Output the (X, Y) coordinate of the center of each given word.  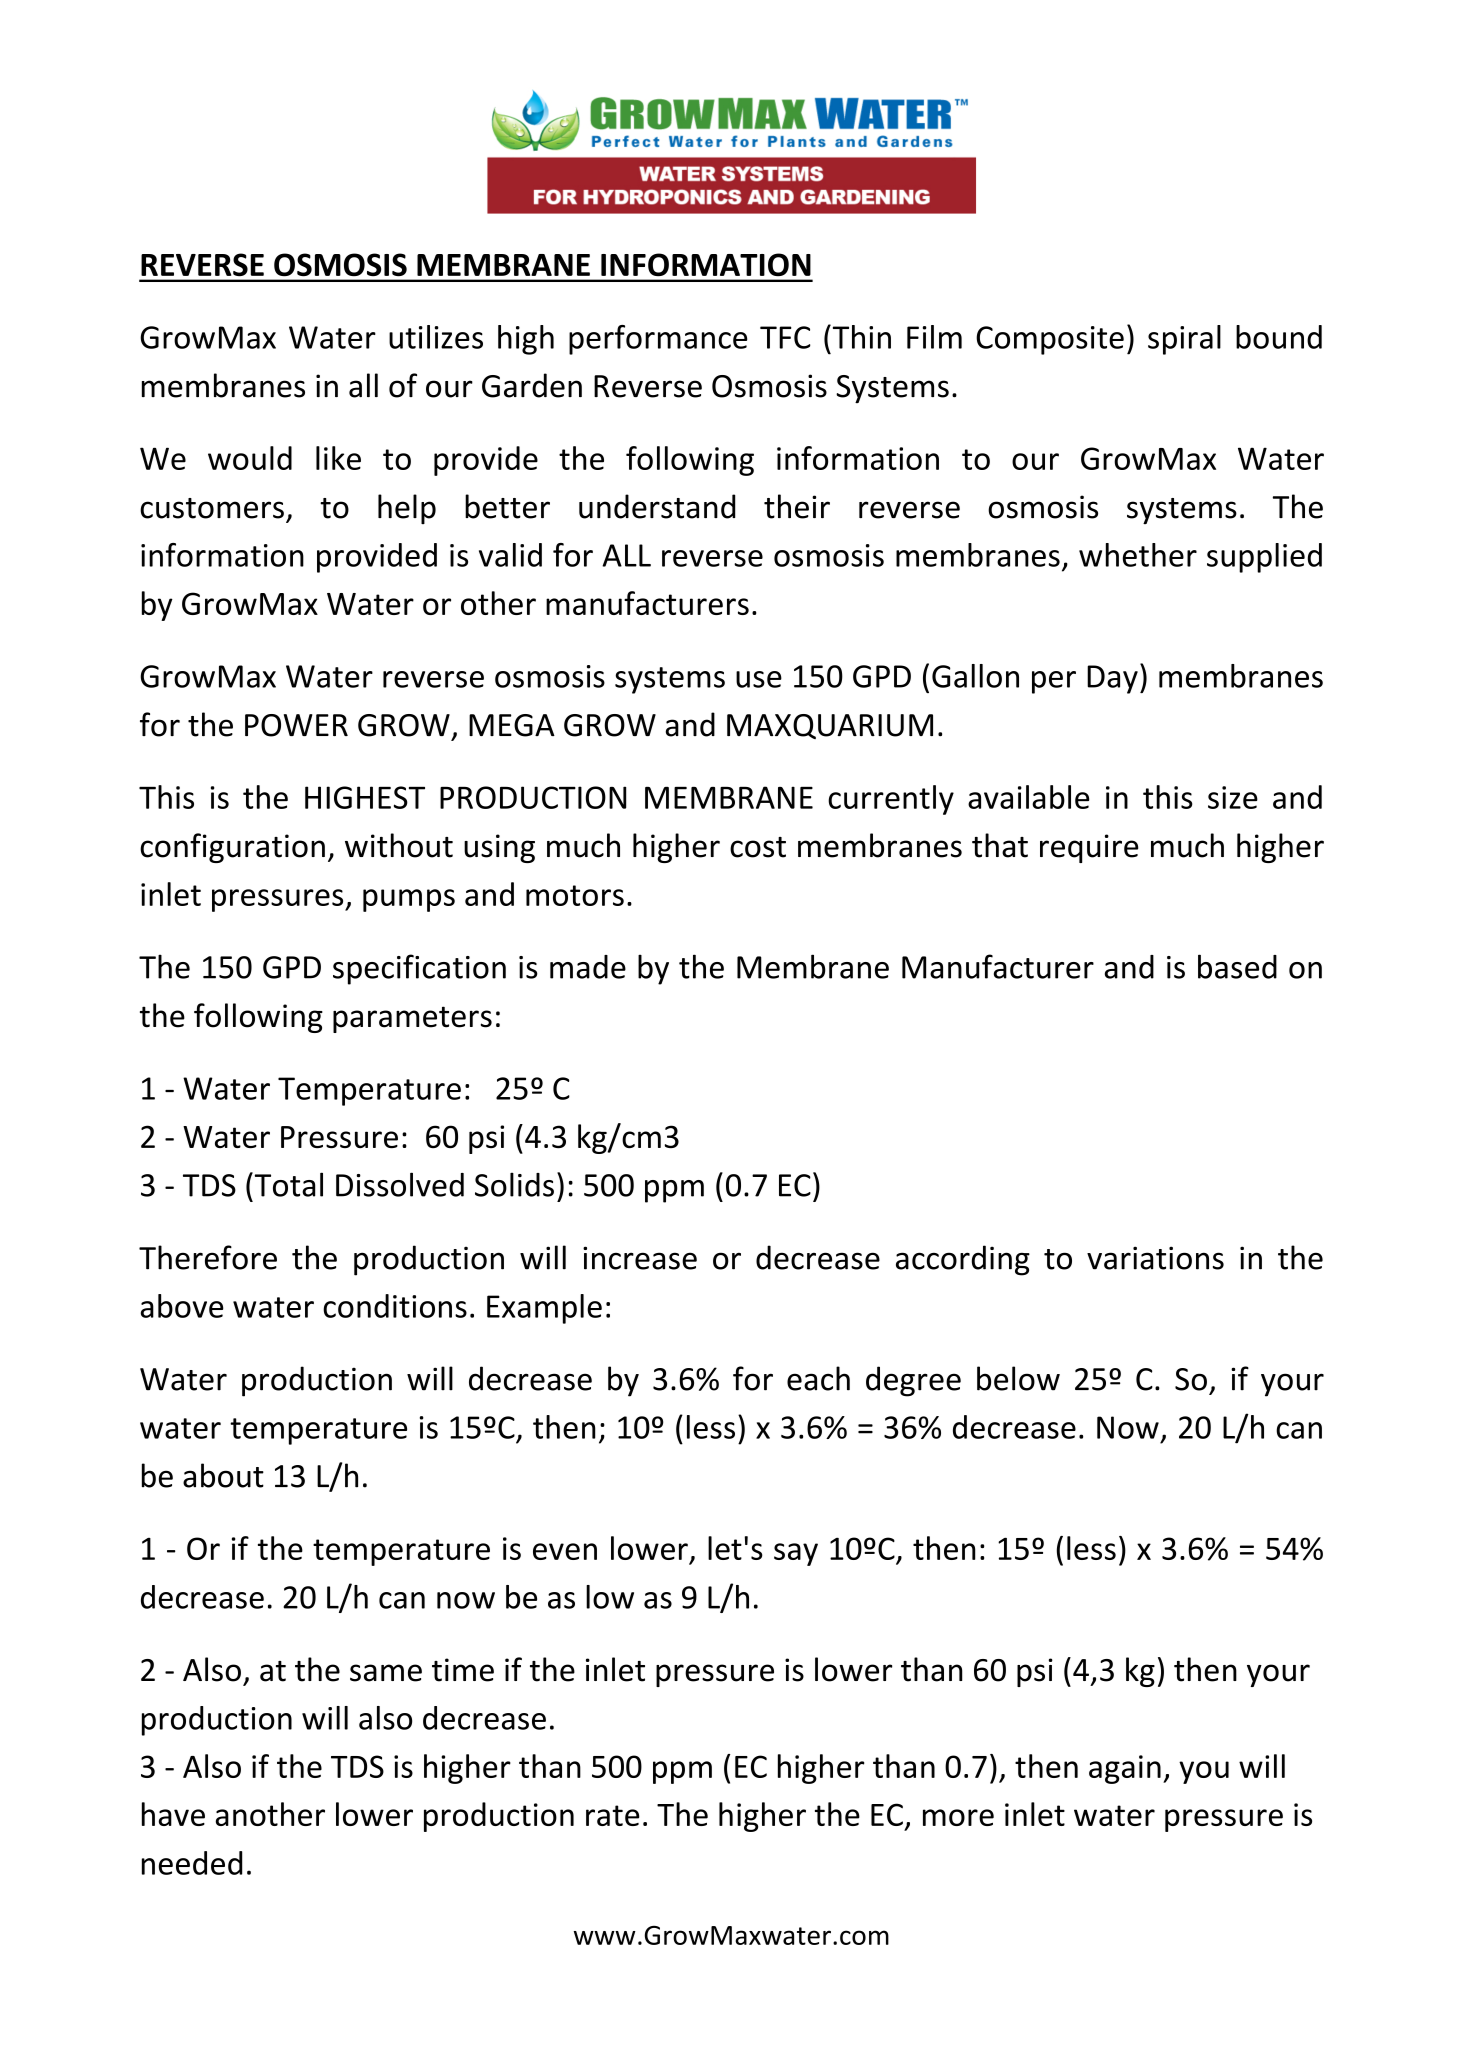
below (1018, 1378)
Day (1112, 679)
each (818, 1378)
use (759, 679)
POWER (296, 725)
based (1237, 966)
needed (192, 1863)
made (588, 967)
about (223, 1475)
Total (287, 1184)
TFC (785, 337)
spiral (1184, 340)
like (338, 458)
